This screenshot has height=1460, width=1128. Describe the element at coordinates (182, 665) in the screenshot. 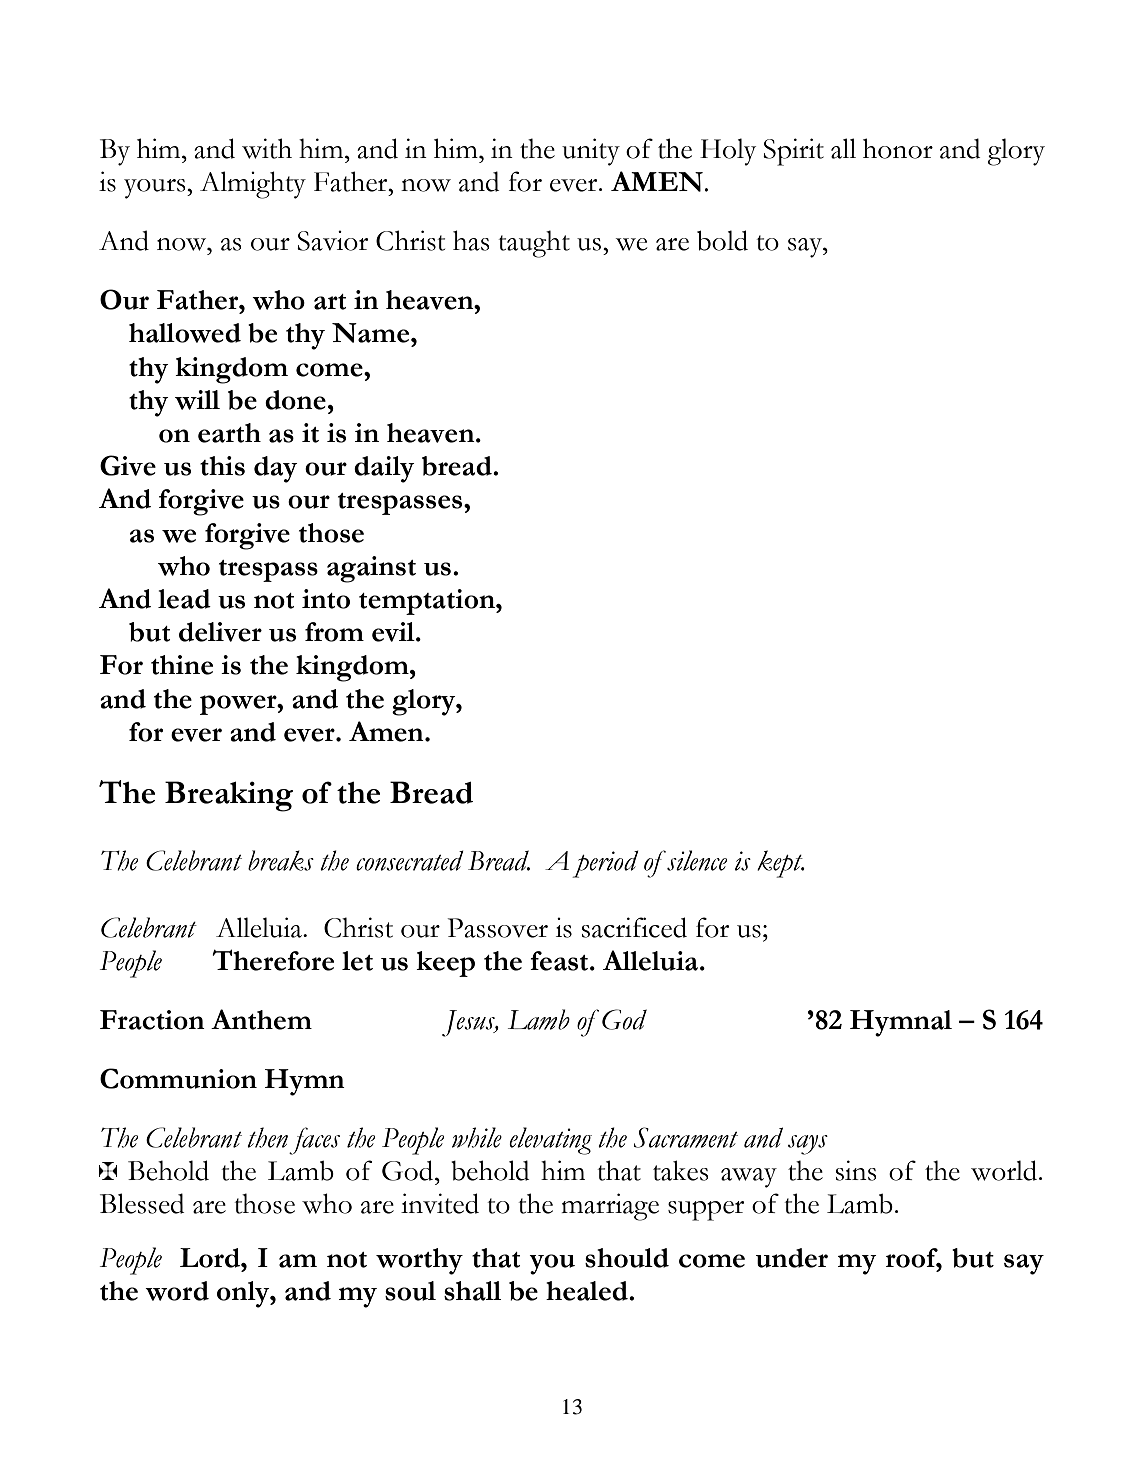

I see `thine` at that location.
